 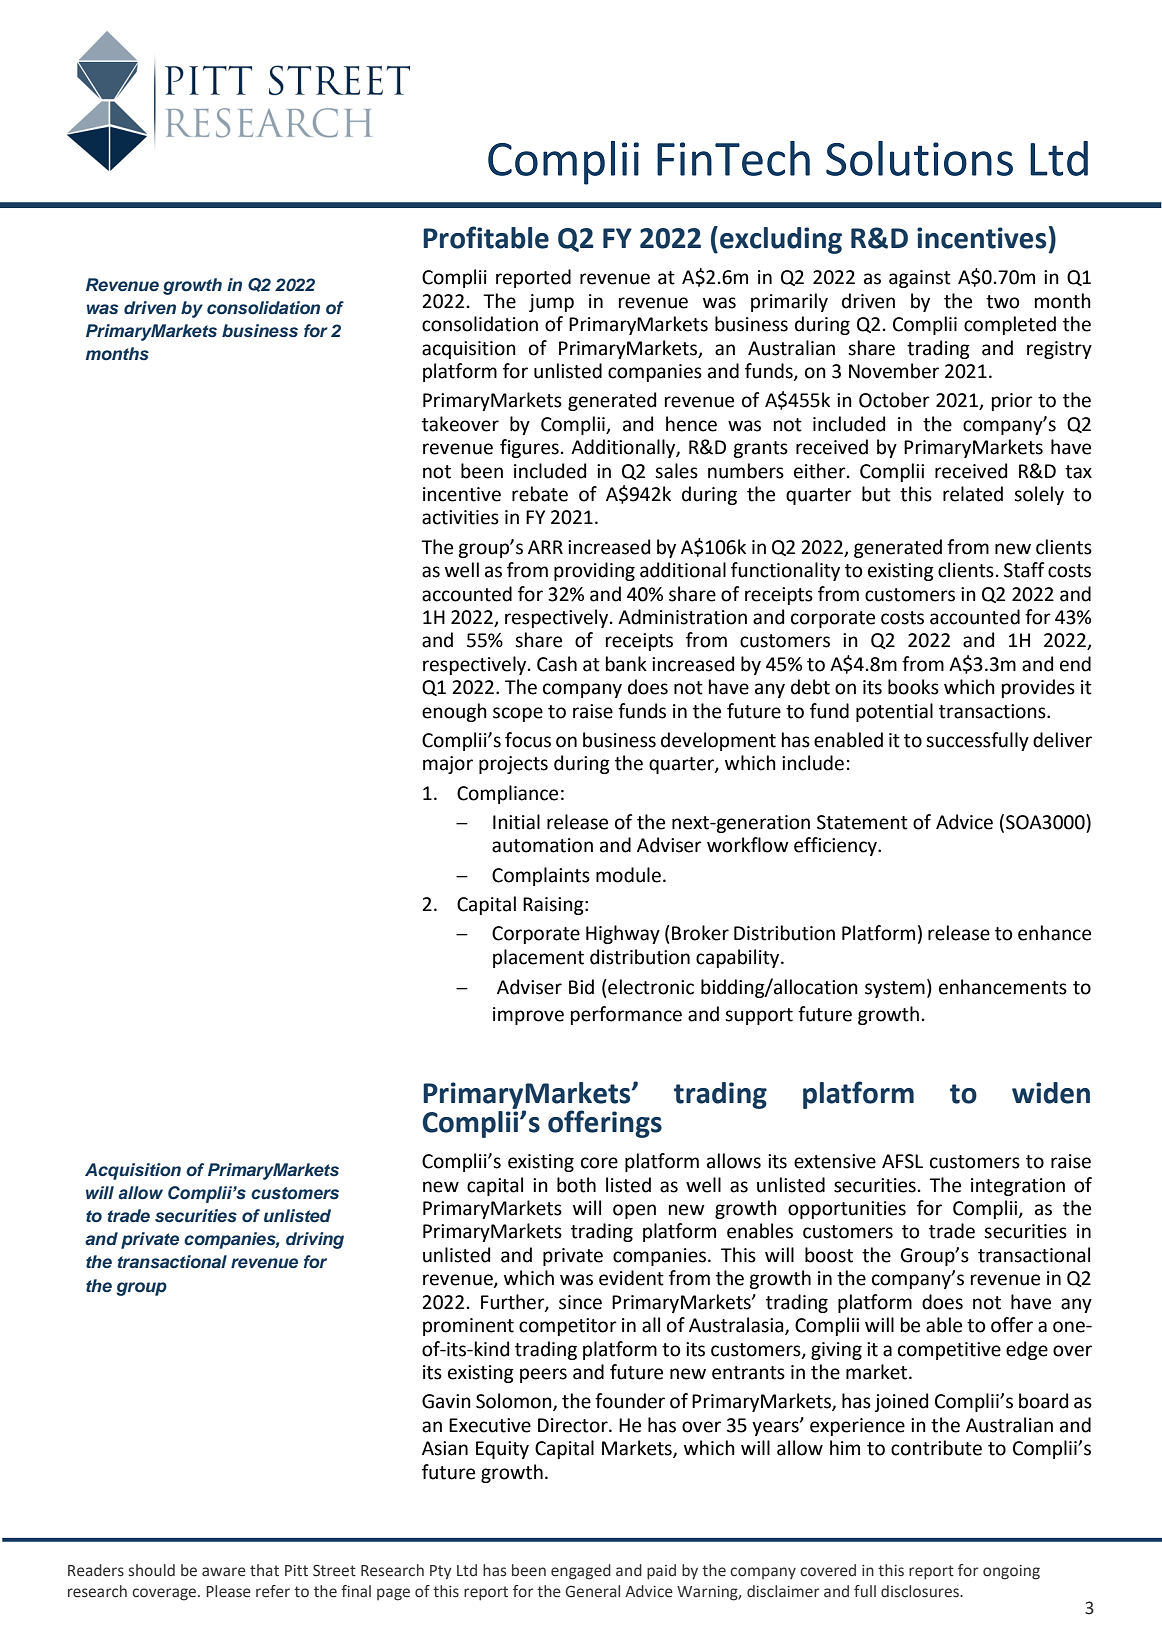 I want to click on ARR, so click(x=545, y=547).
